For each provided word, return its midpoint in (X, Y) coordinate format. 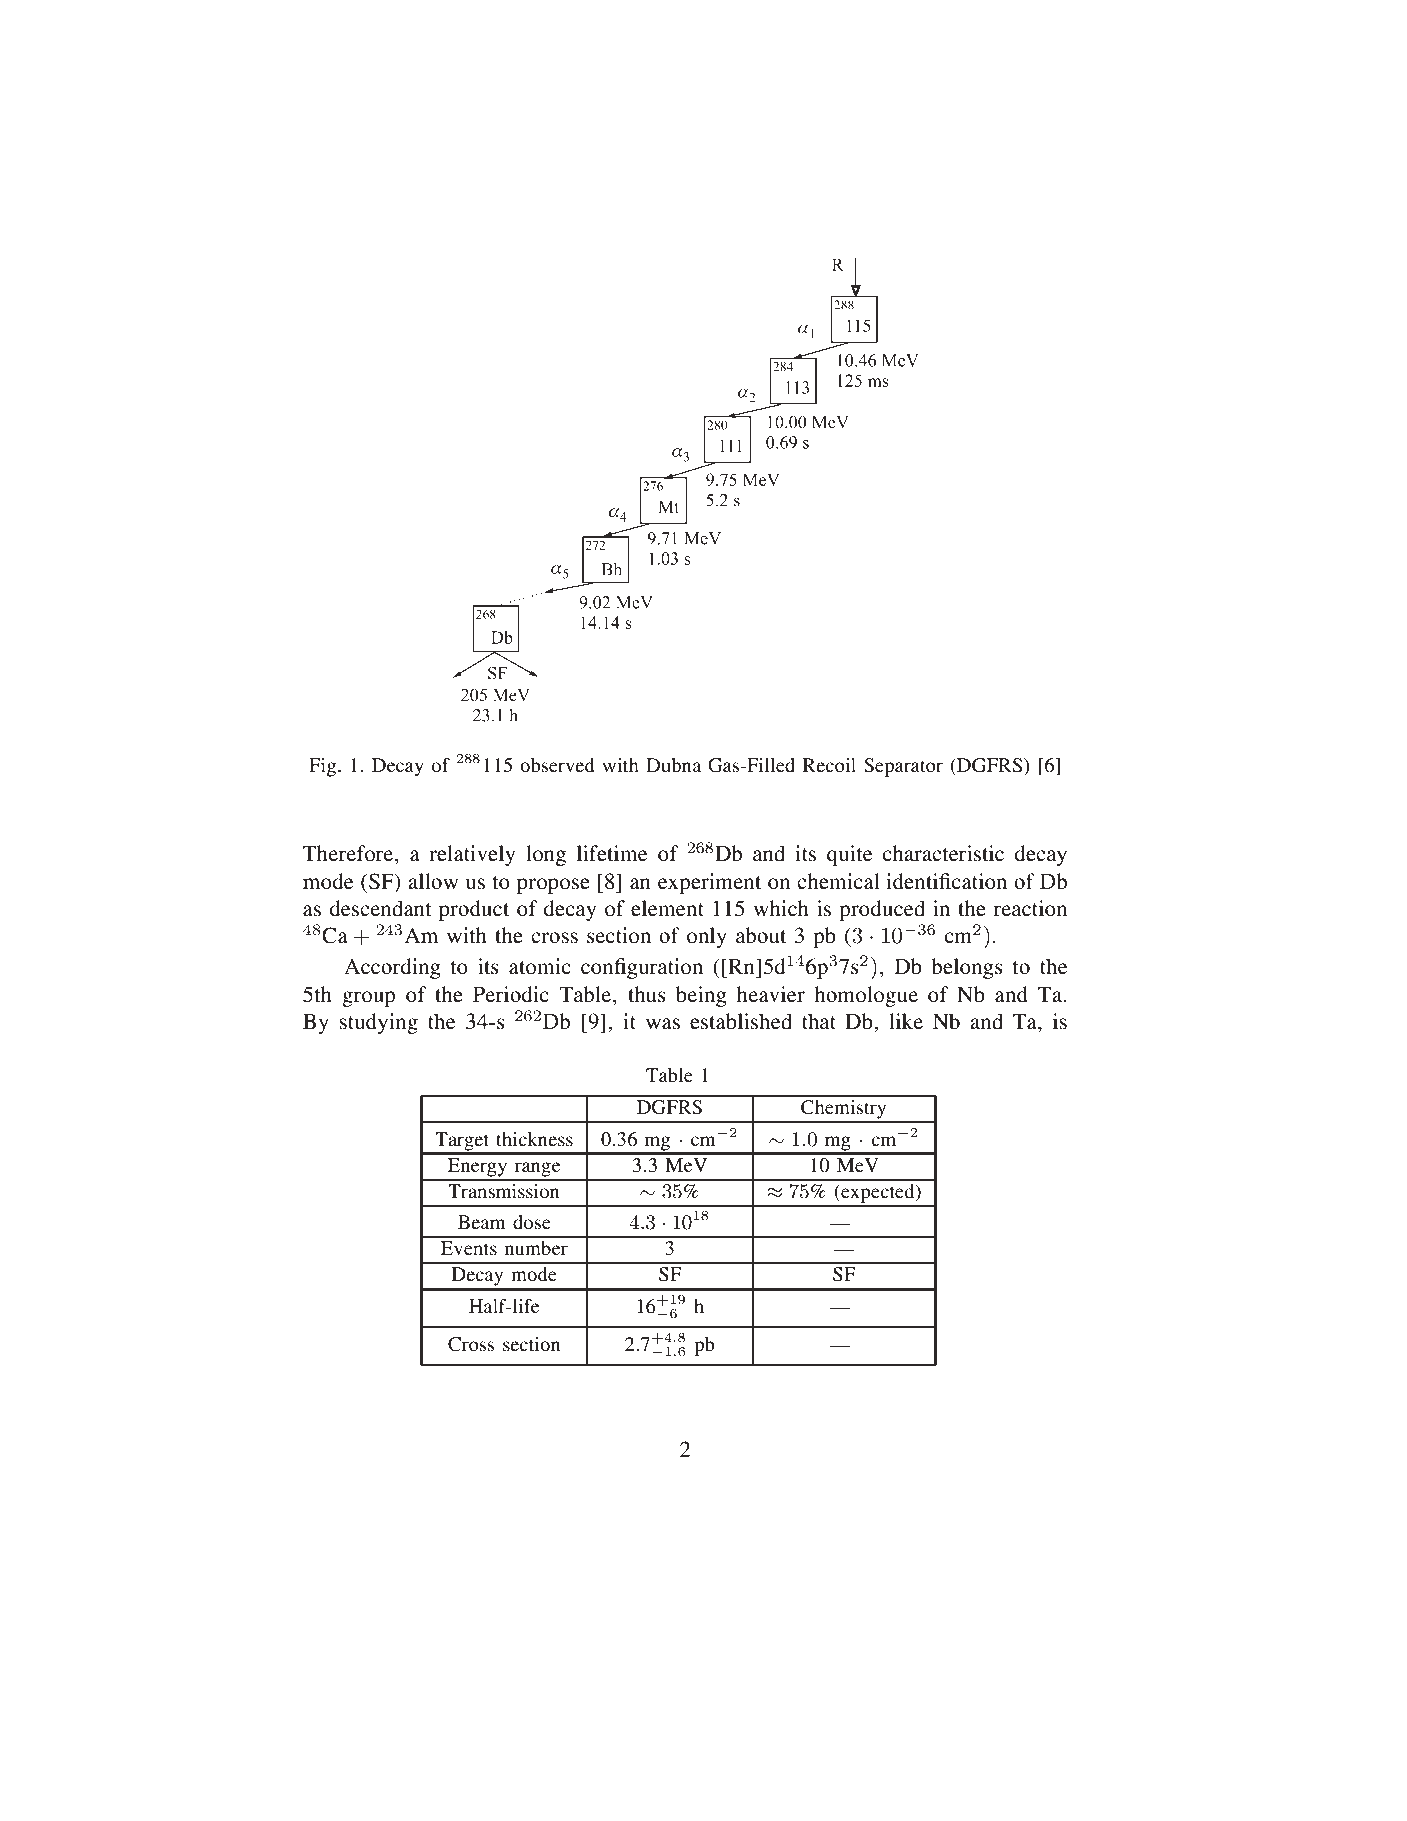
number (536, 1248)
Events (469, 1248)
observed (557, 765)
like (906, 1021)
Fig (324, 767)
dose (532, 1222)
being (701, 996)
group (368, 999)
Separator (903, 767)
